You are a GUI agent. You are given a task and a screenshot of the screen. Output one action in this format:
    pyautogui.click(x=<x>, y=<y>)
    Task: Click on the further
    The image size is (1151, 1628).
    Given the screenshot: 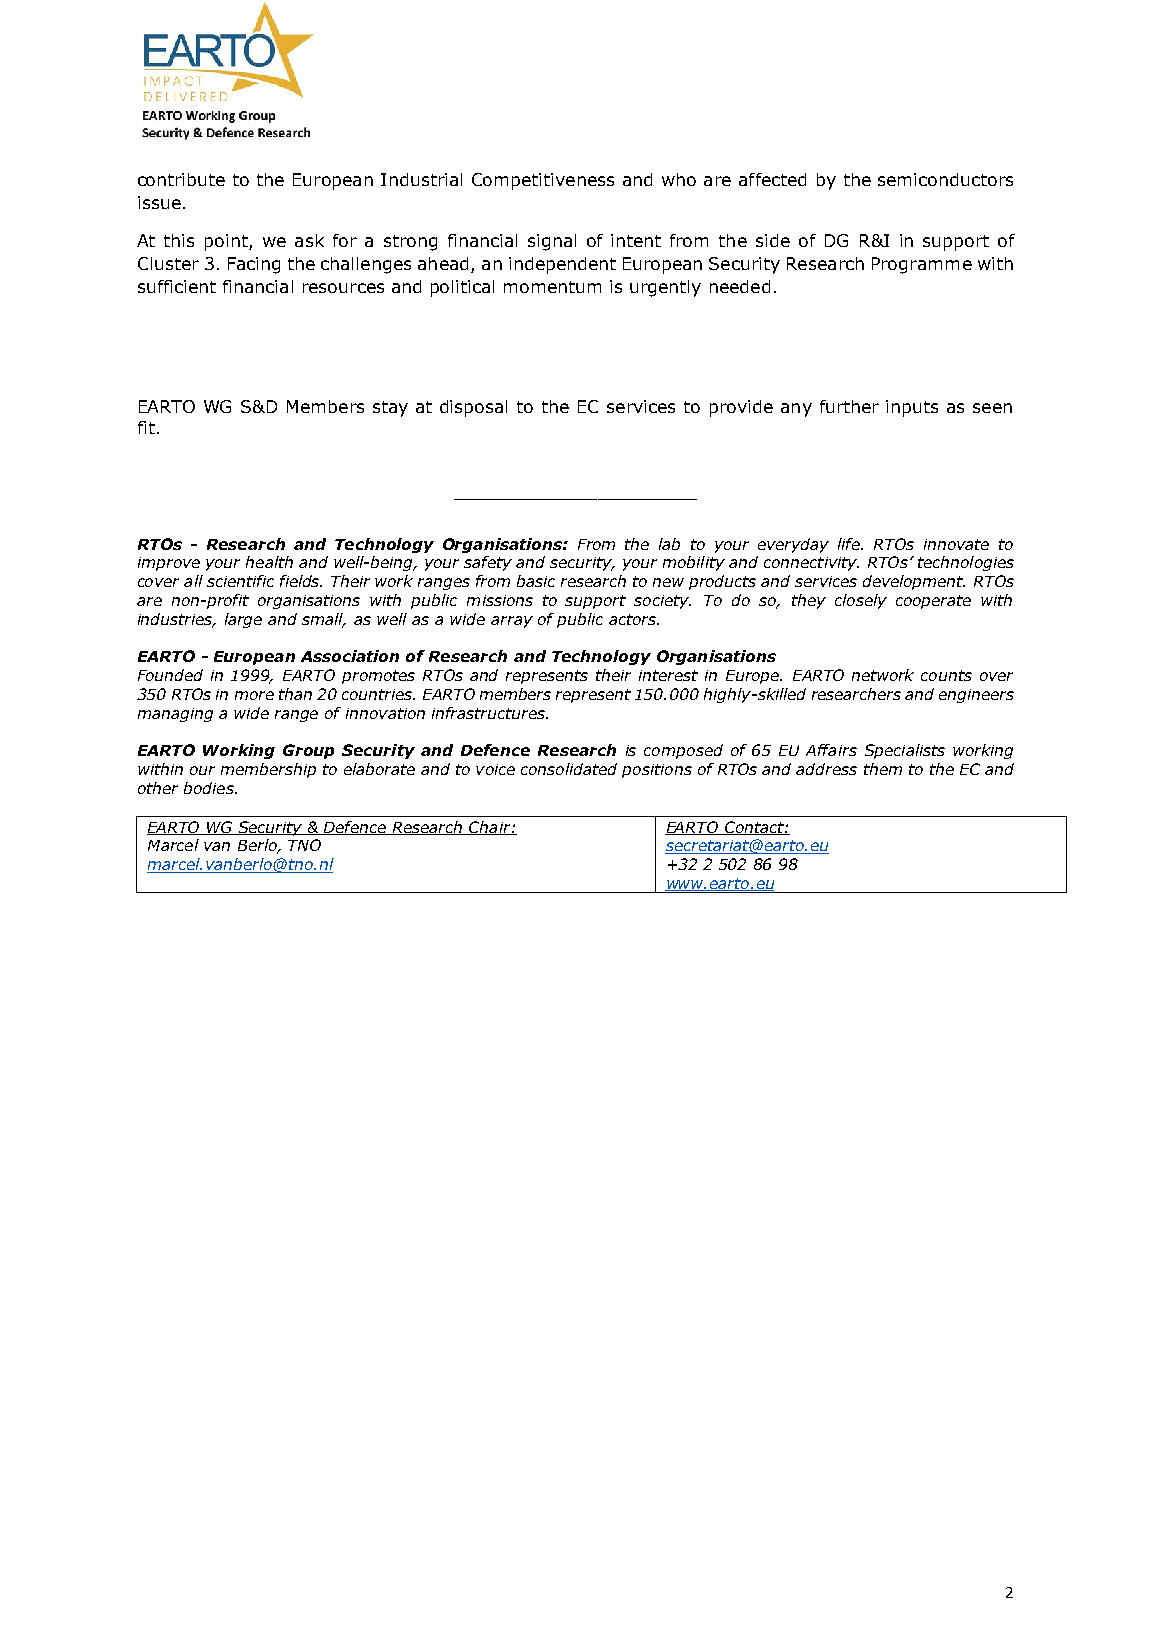 What is the action you would take?
    pyautogui.click(x=849, y=406)
